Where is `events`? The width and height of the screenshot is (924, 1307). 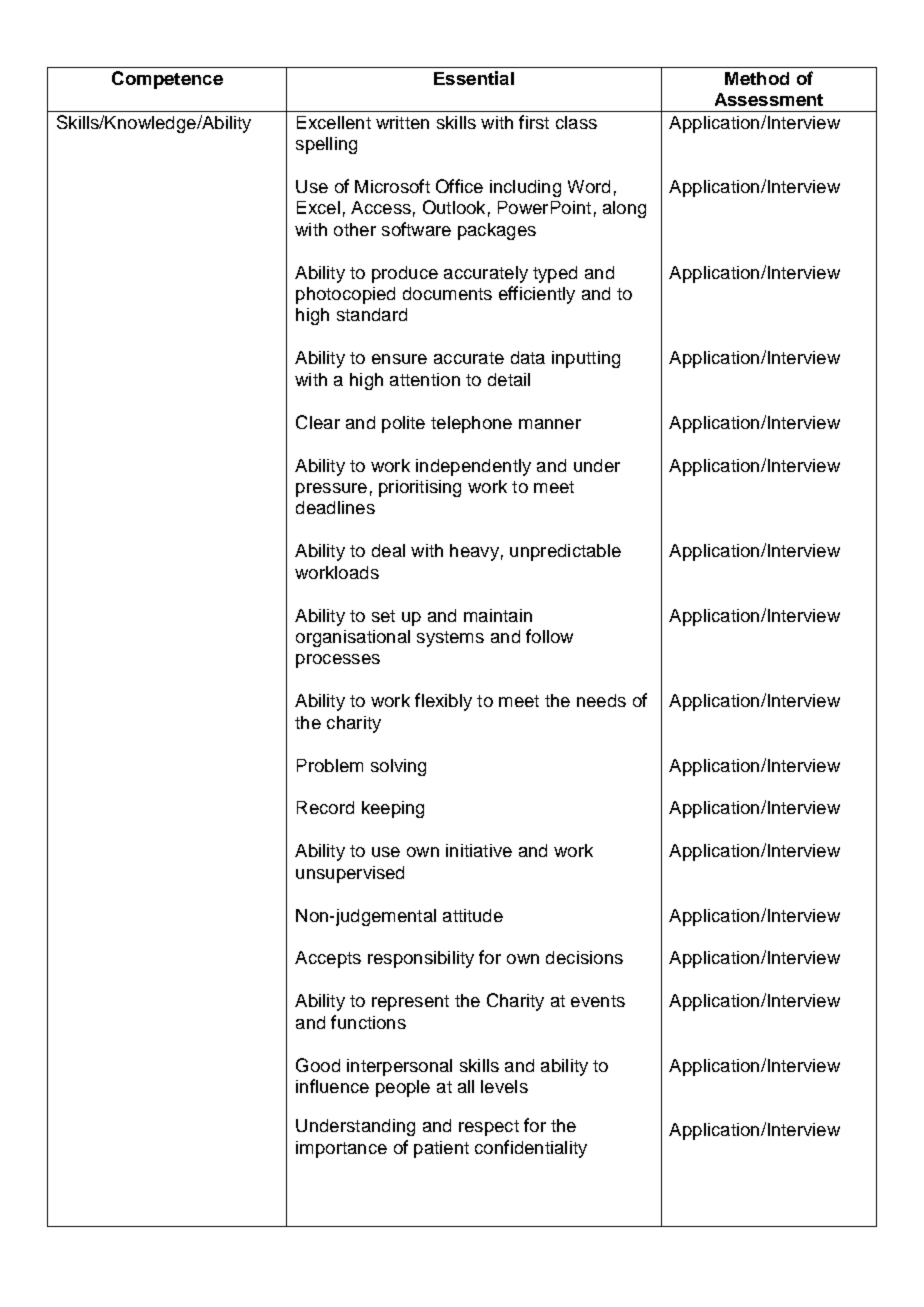
events is located at coordinates (598, 1001).
